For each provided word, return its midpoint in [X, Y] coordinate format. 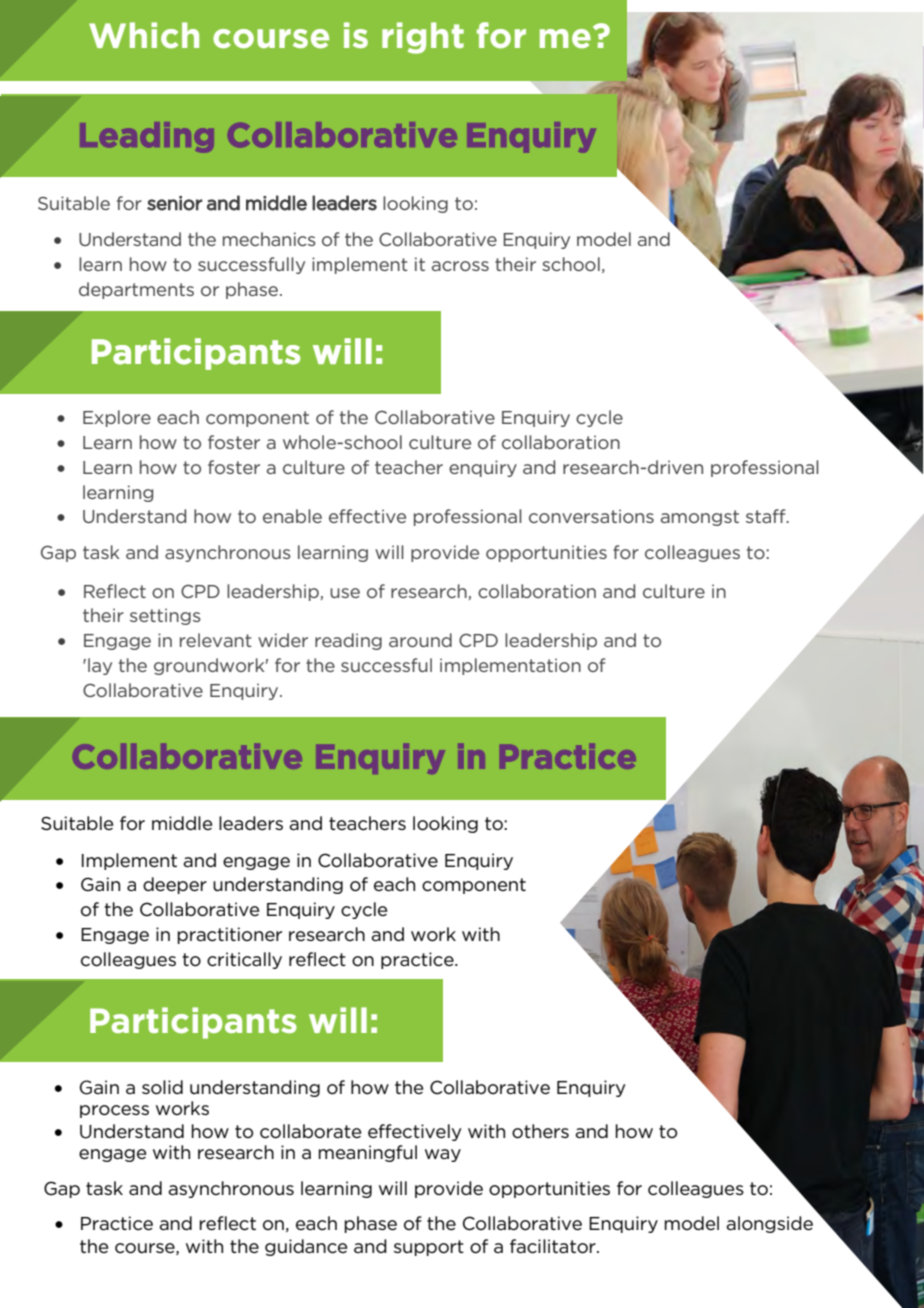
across [460, 266]
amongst [700, 518]
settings [165, 616]
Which [144, 35]
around [420, 640]
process [114, 1111]
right [423, 38]
